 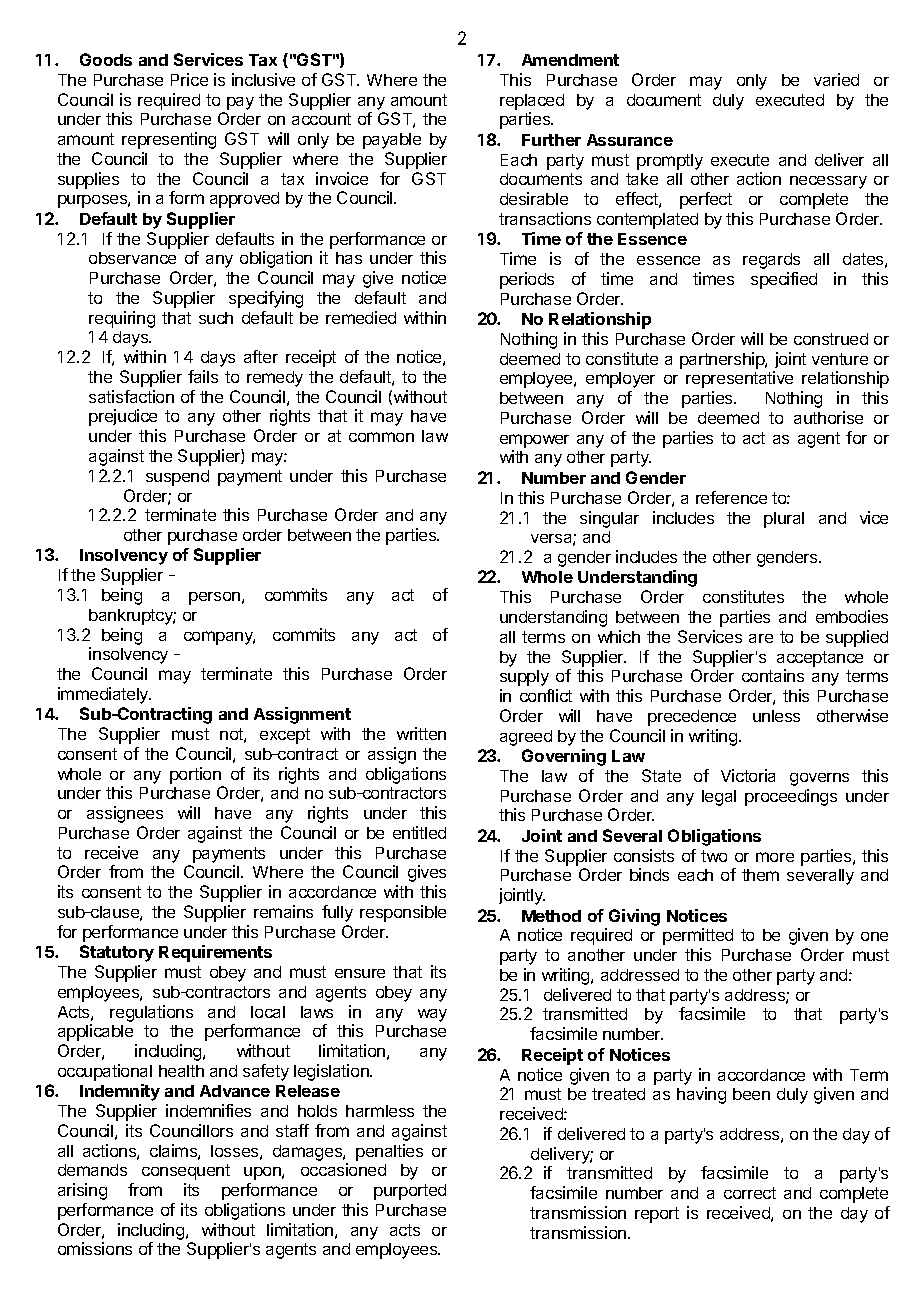 What do you see at coordinates (419, 832) in the screenshot?
I see `entitled` at bounding box center [419, 832].
